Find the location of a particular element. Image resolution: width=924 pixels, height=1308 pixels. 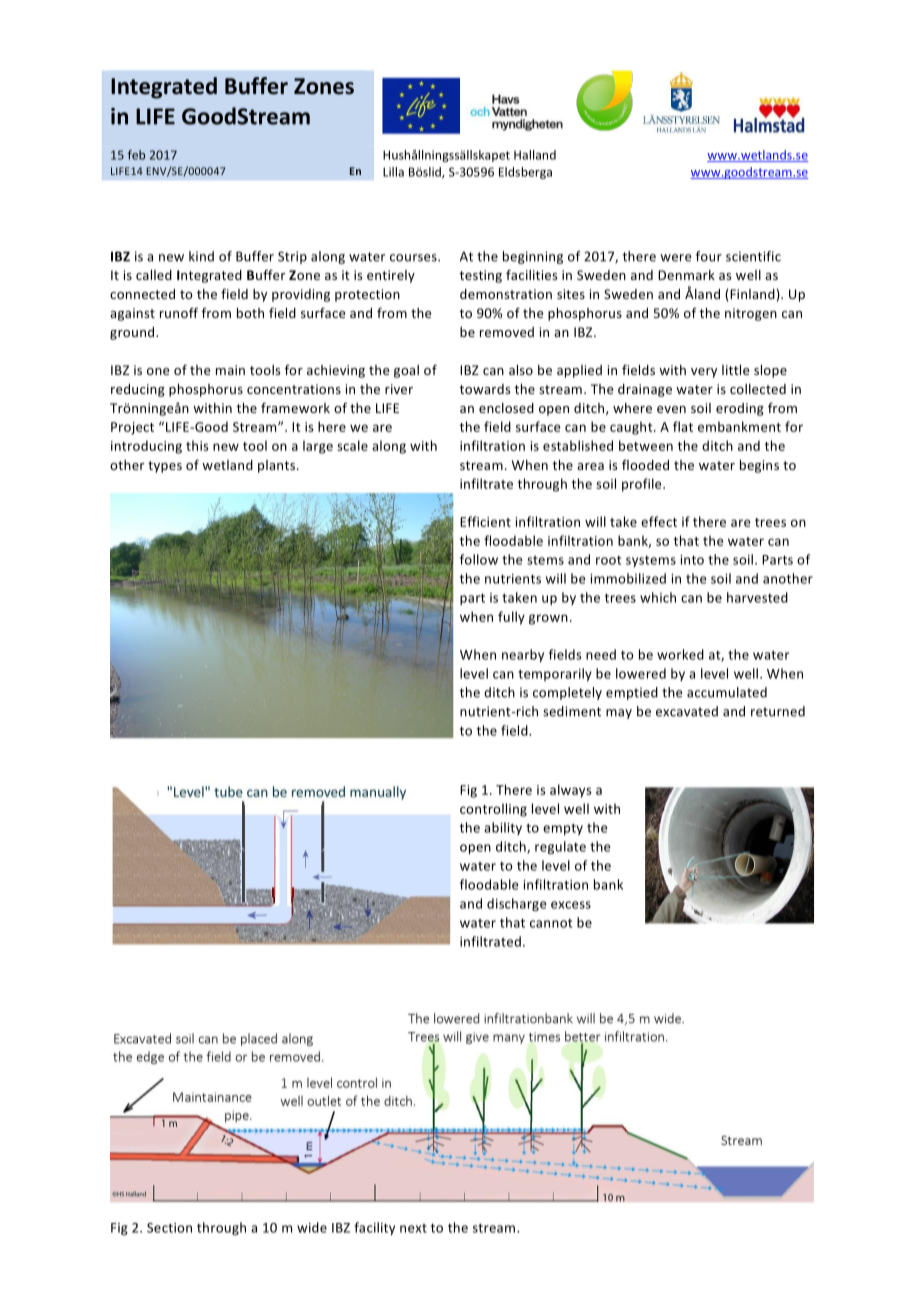

excess is located at coordinates (571, 905).
